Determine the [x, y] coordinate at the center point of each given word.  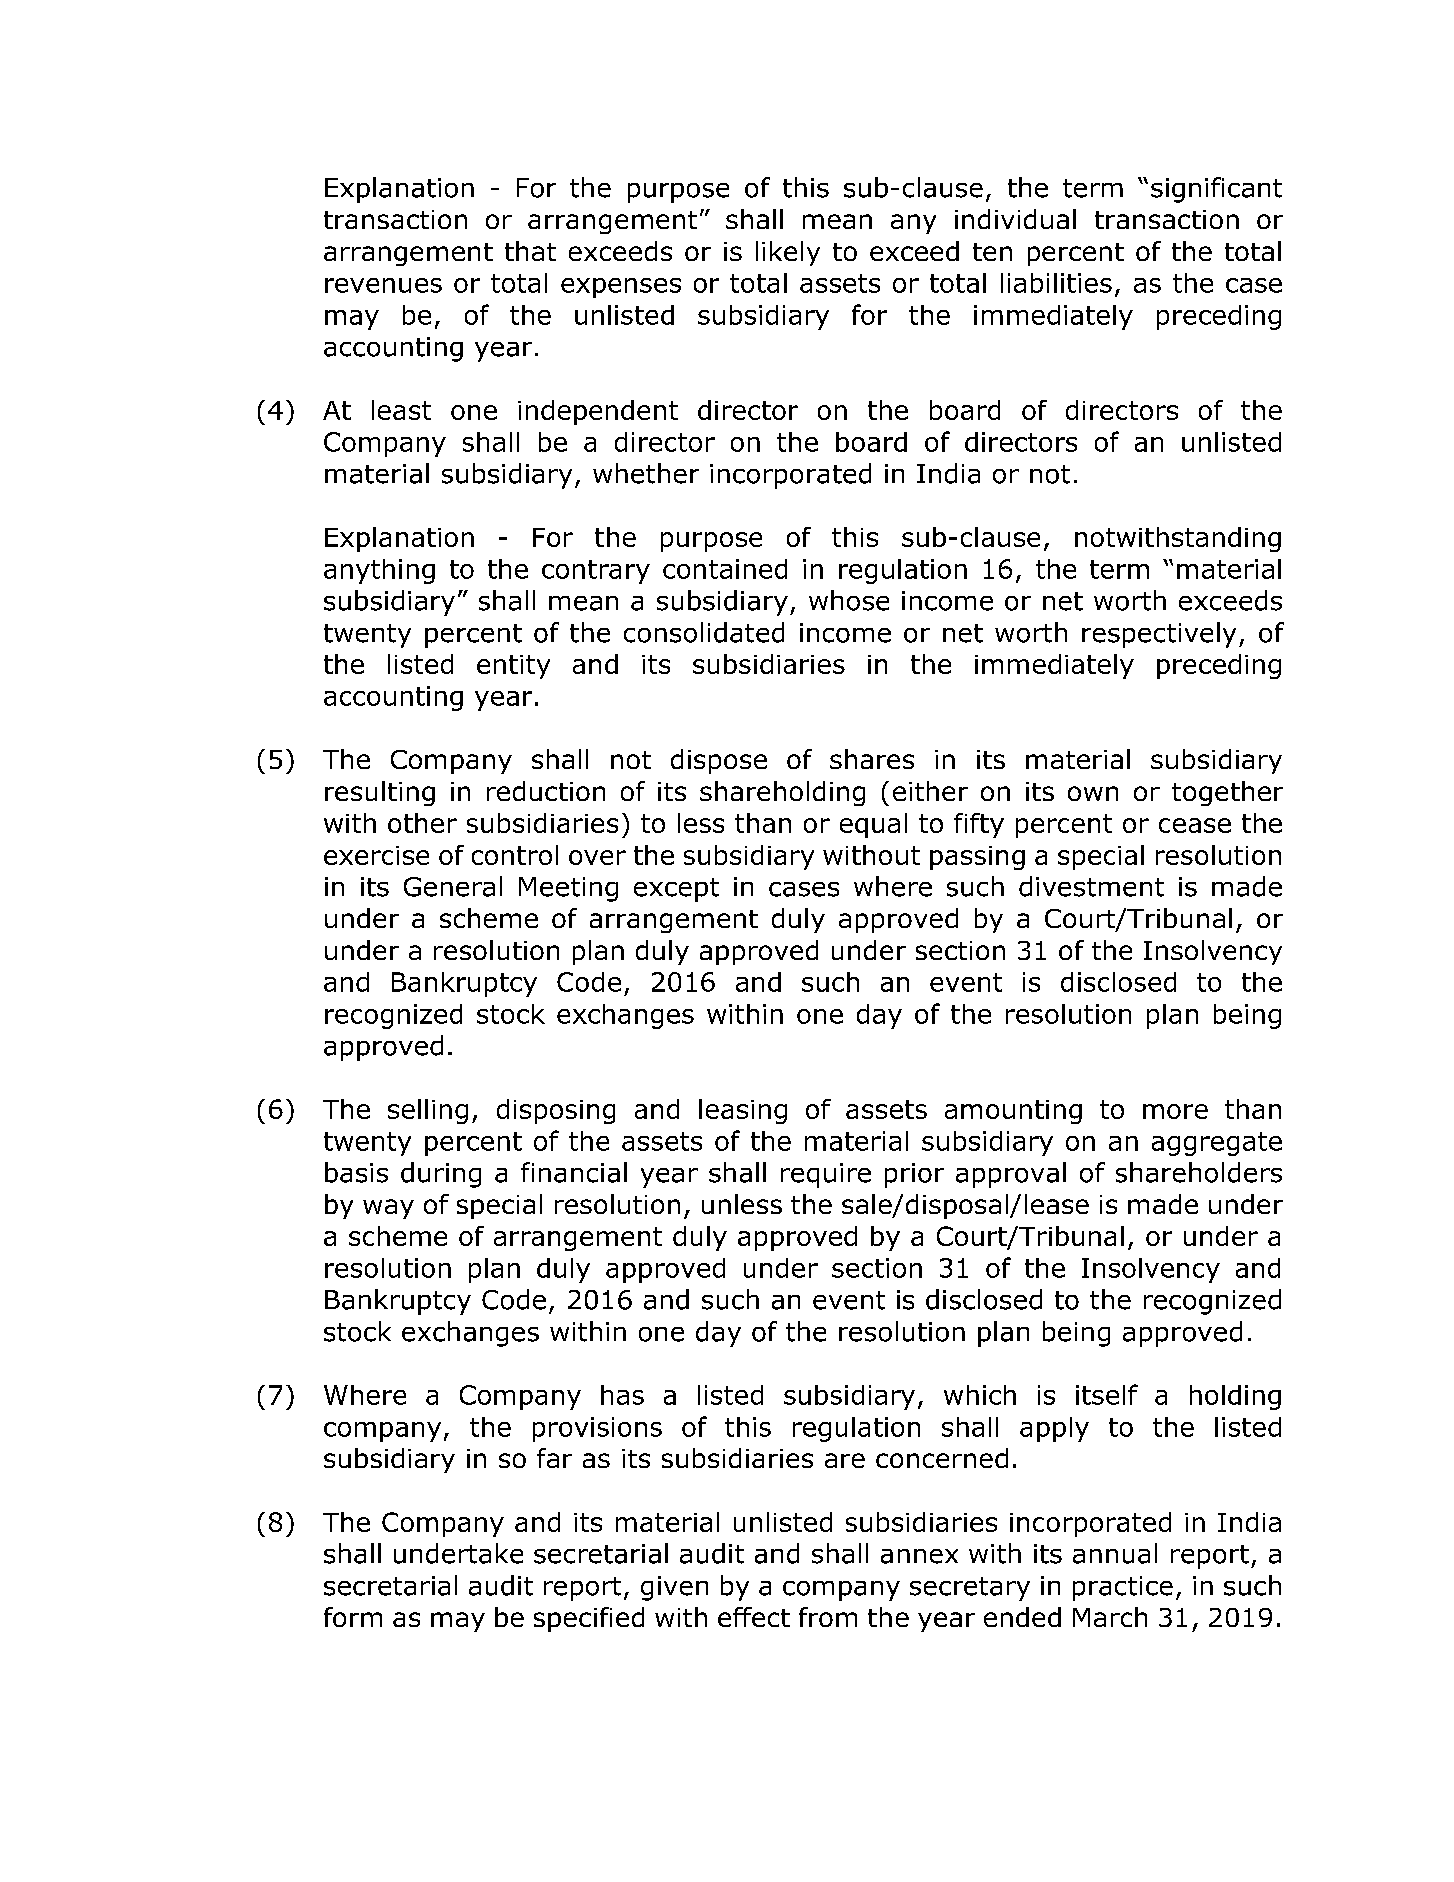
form [353, 1617]
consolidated [704, 632]
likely [788, 253]
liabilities [1056, 283]
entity [513, 667]
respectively [1159, 635]
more [1175, 1111]
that [530, 251]
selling [428, 1111]
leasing [743, 1111]
